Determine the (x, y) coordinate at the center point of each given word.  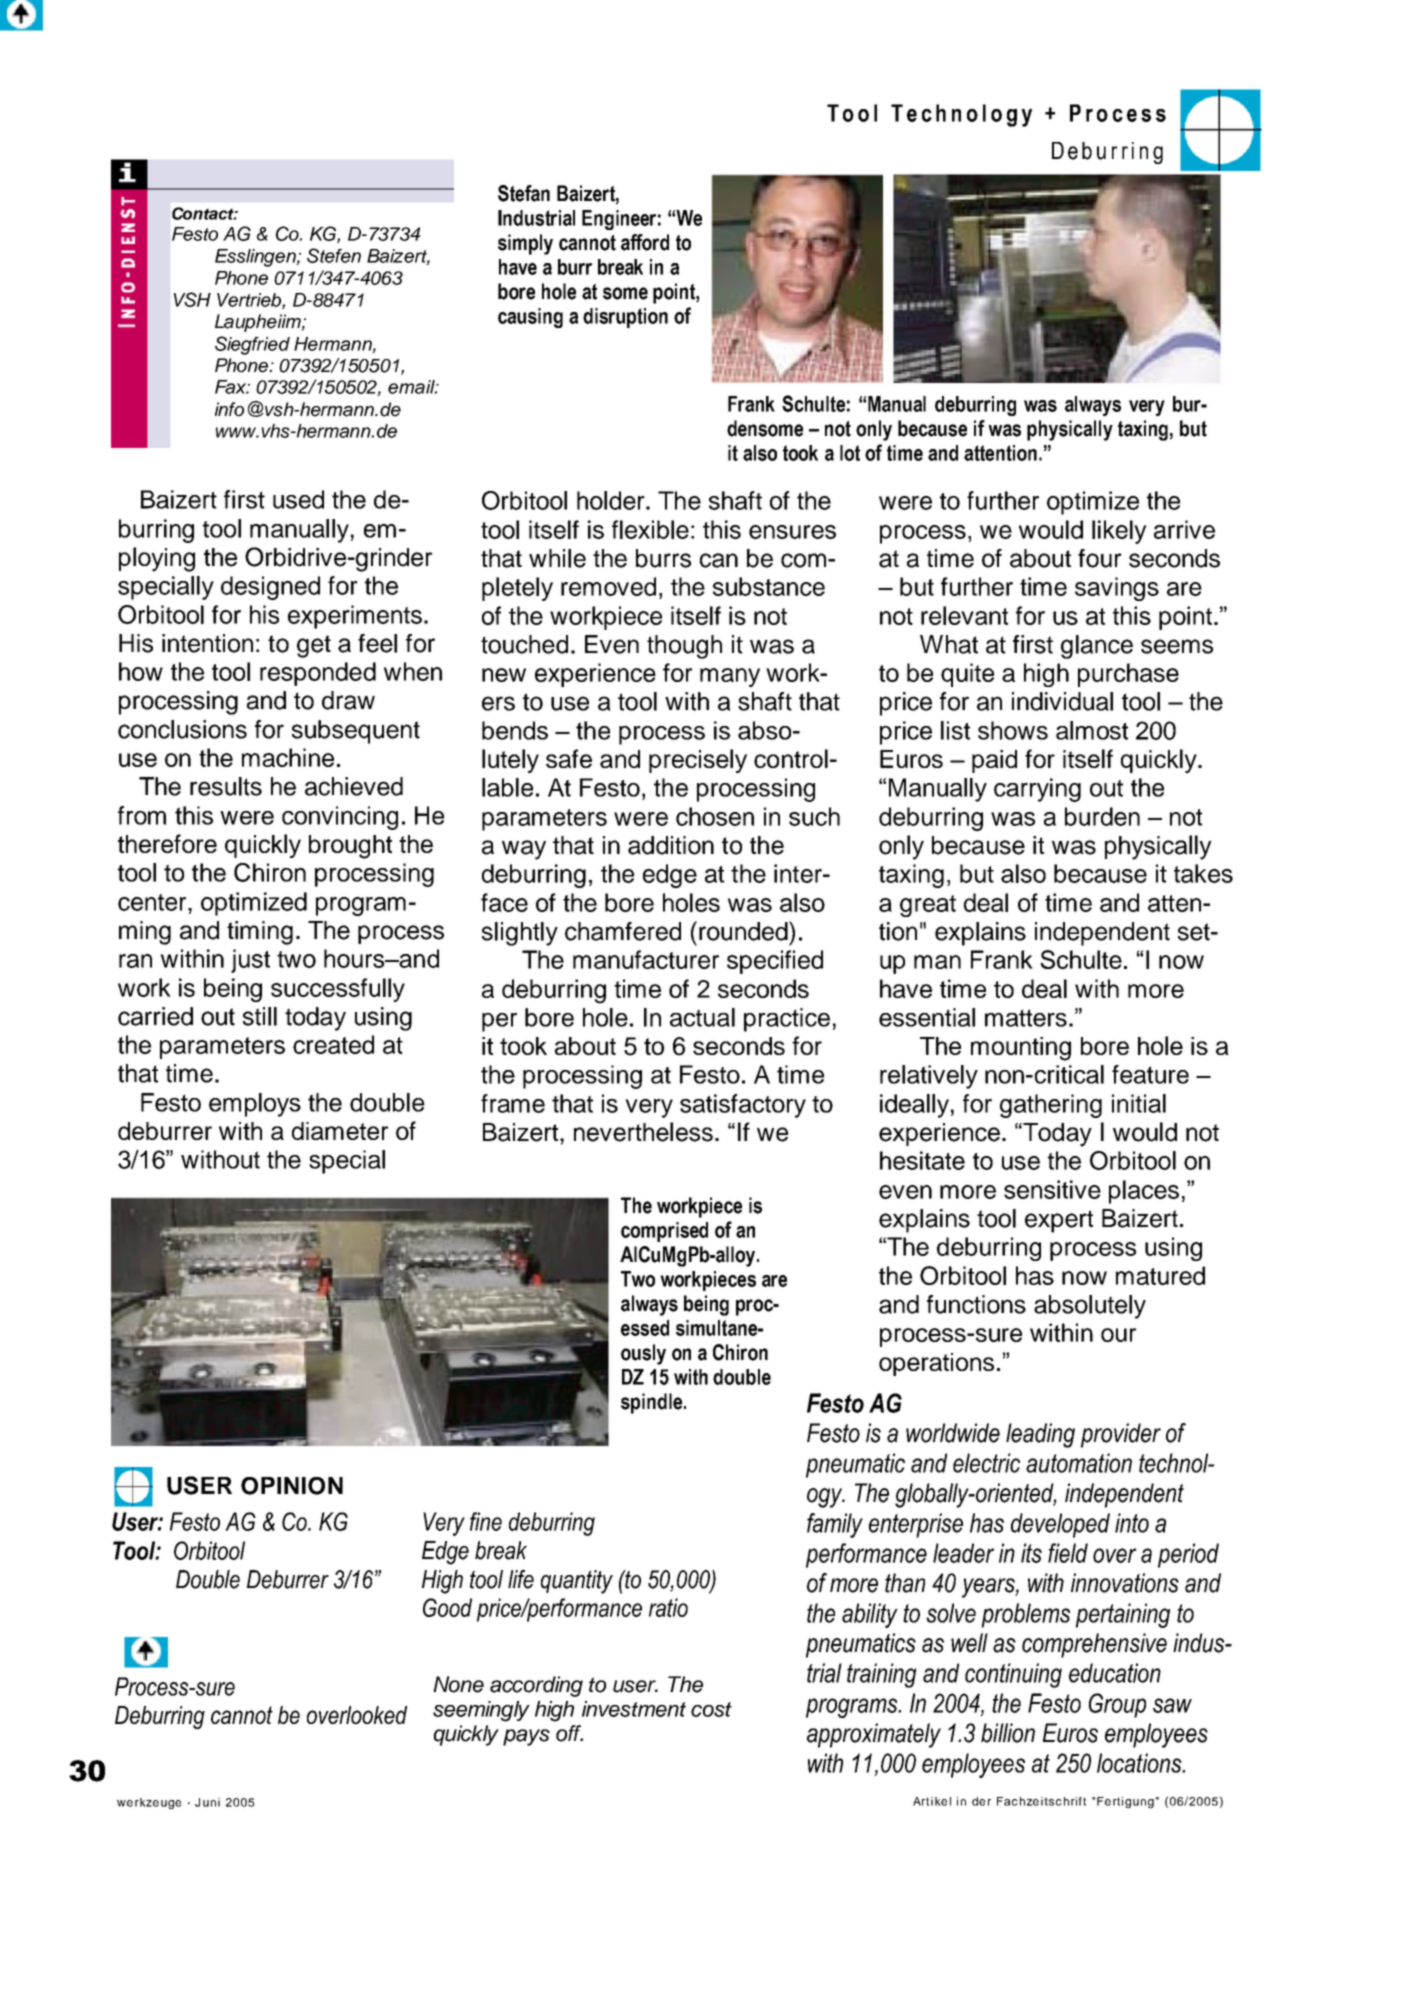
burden (1102, 816)
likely (1119, 532)
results (226, 786)
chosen (715, 816)
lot (850, 453)
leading (1040, 1435)
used (298, 499)
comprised (664, 1232)
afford (645, 242)
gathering (1051, 1106)
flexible (650, 529)
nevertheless (643, 1132)
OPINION (292, 1486)
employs (255, 1105)
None (458, 1684)
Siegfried (252, 345)
